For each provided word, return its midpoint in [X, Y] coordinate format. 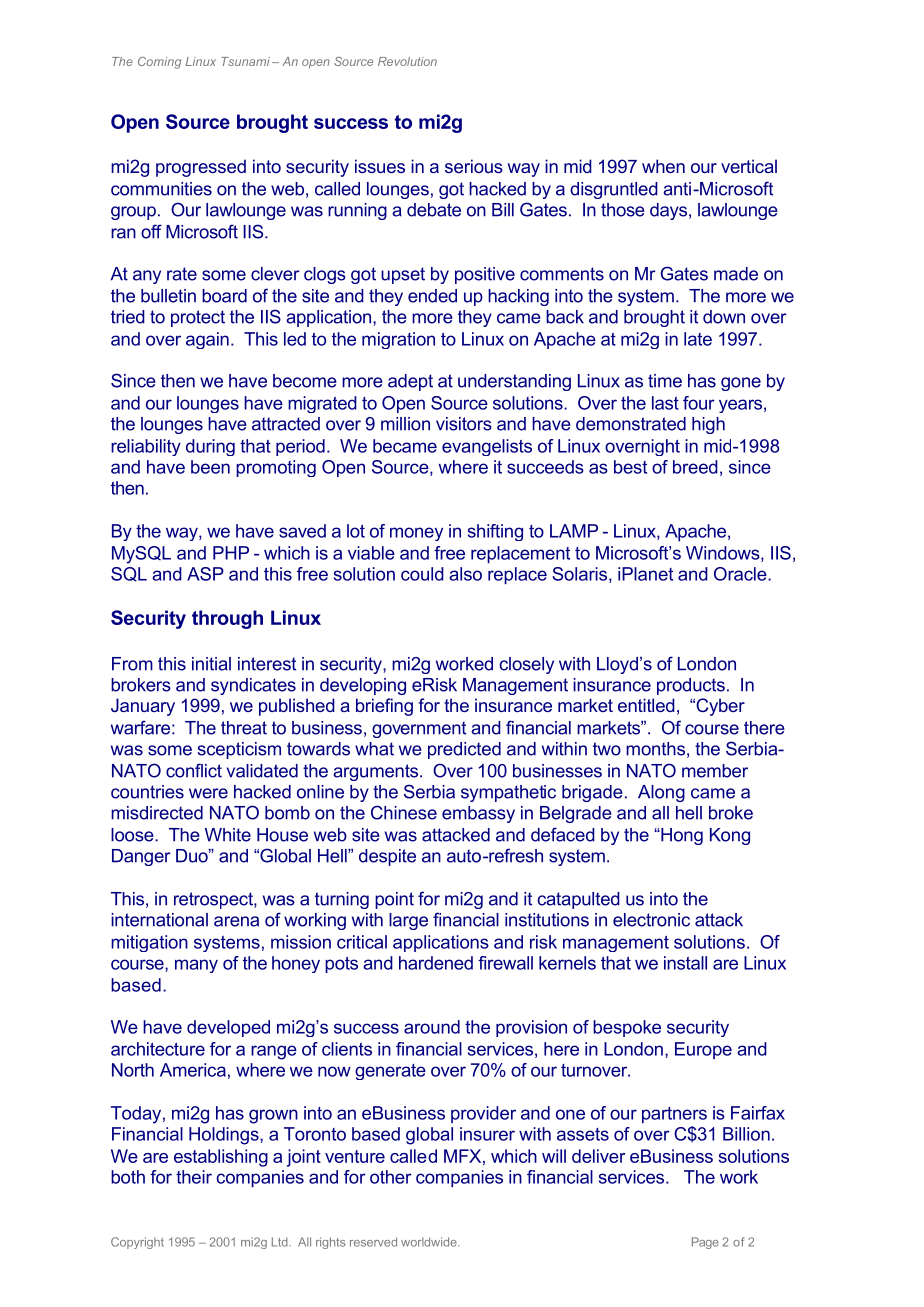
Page [705, 1243]
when [663, 166]
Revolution [407, 61]
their [194, 1177]
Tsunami [245, 61]
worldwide [430, 1242]
